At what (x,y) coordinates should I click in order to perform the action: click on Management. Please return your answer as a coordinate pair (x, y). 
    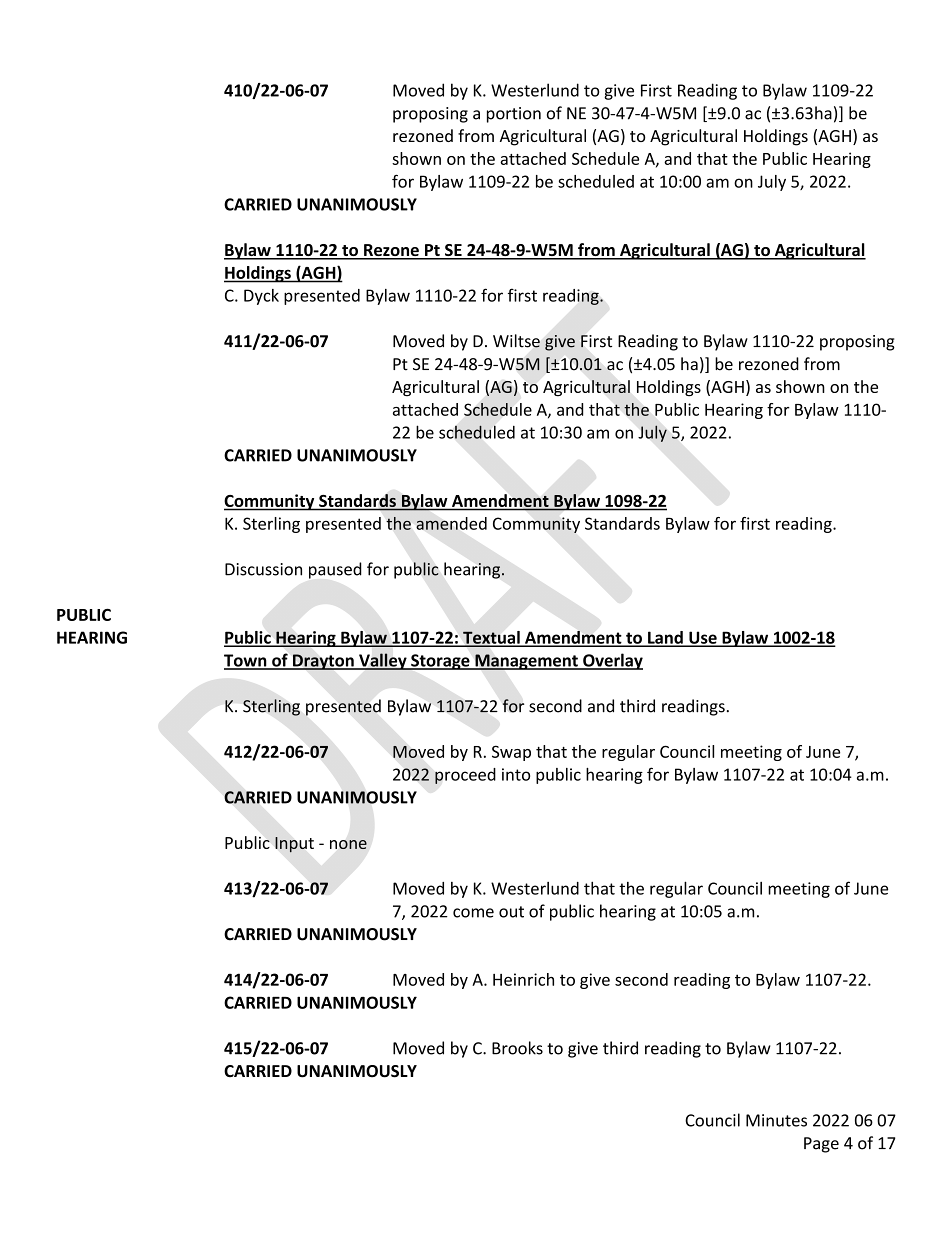
    Looking at the image, I should click on (526, 662).
